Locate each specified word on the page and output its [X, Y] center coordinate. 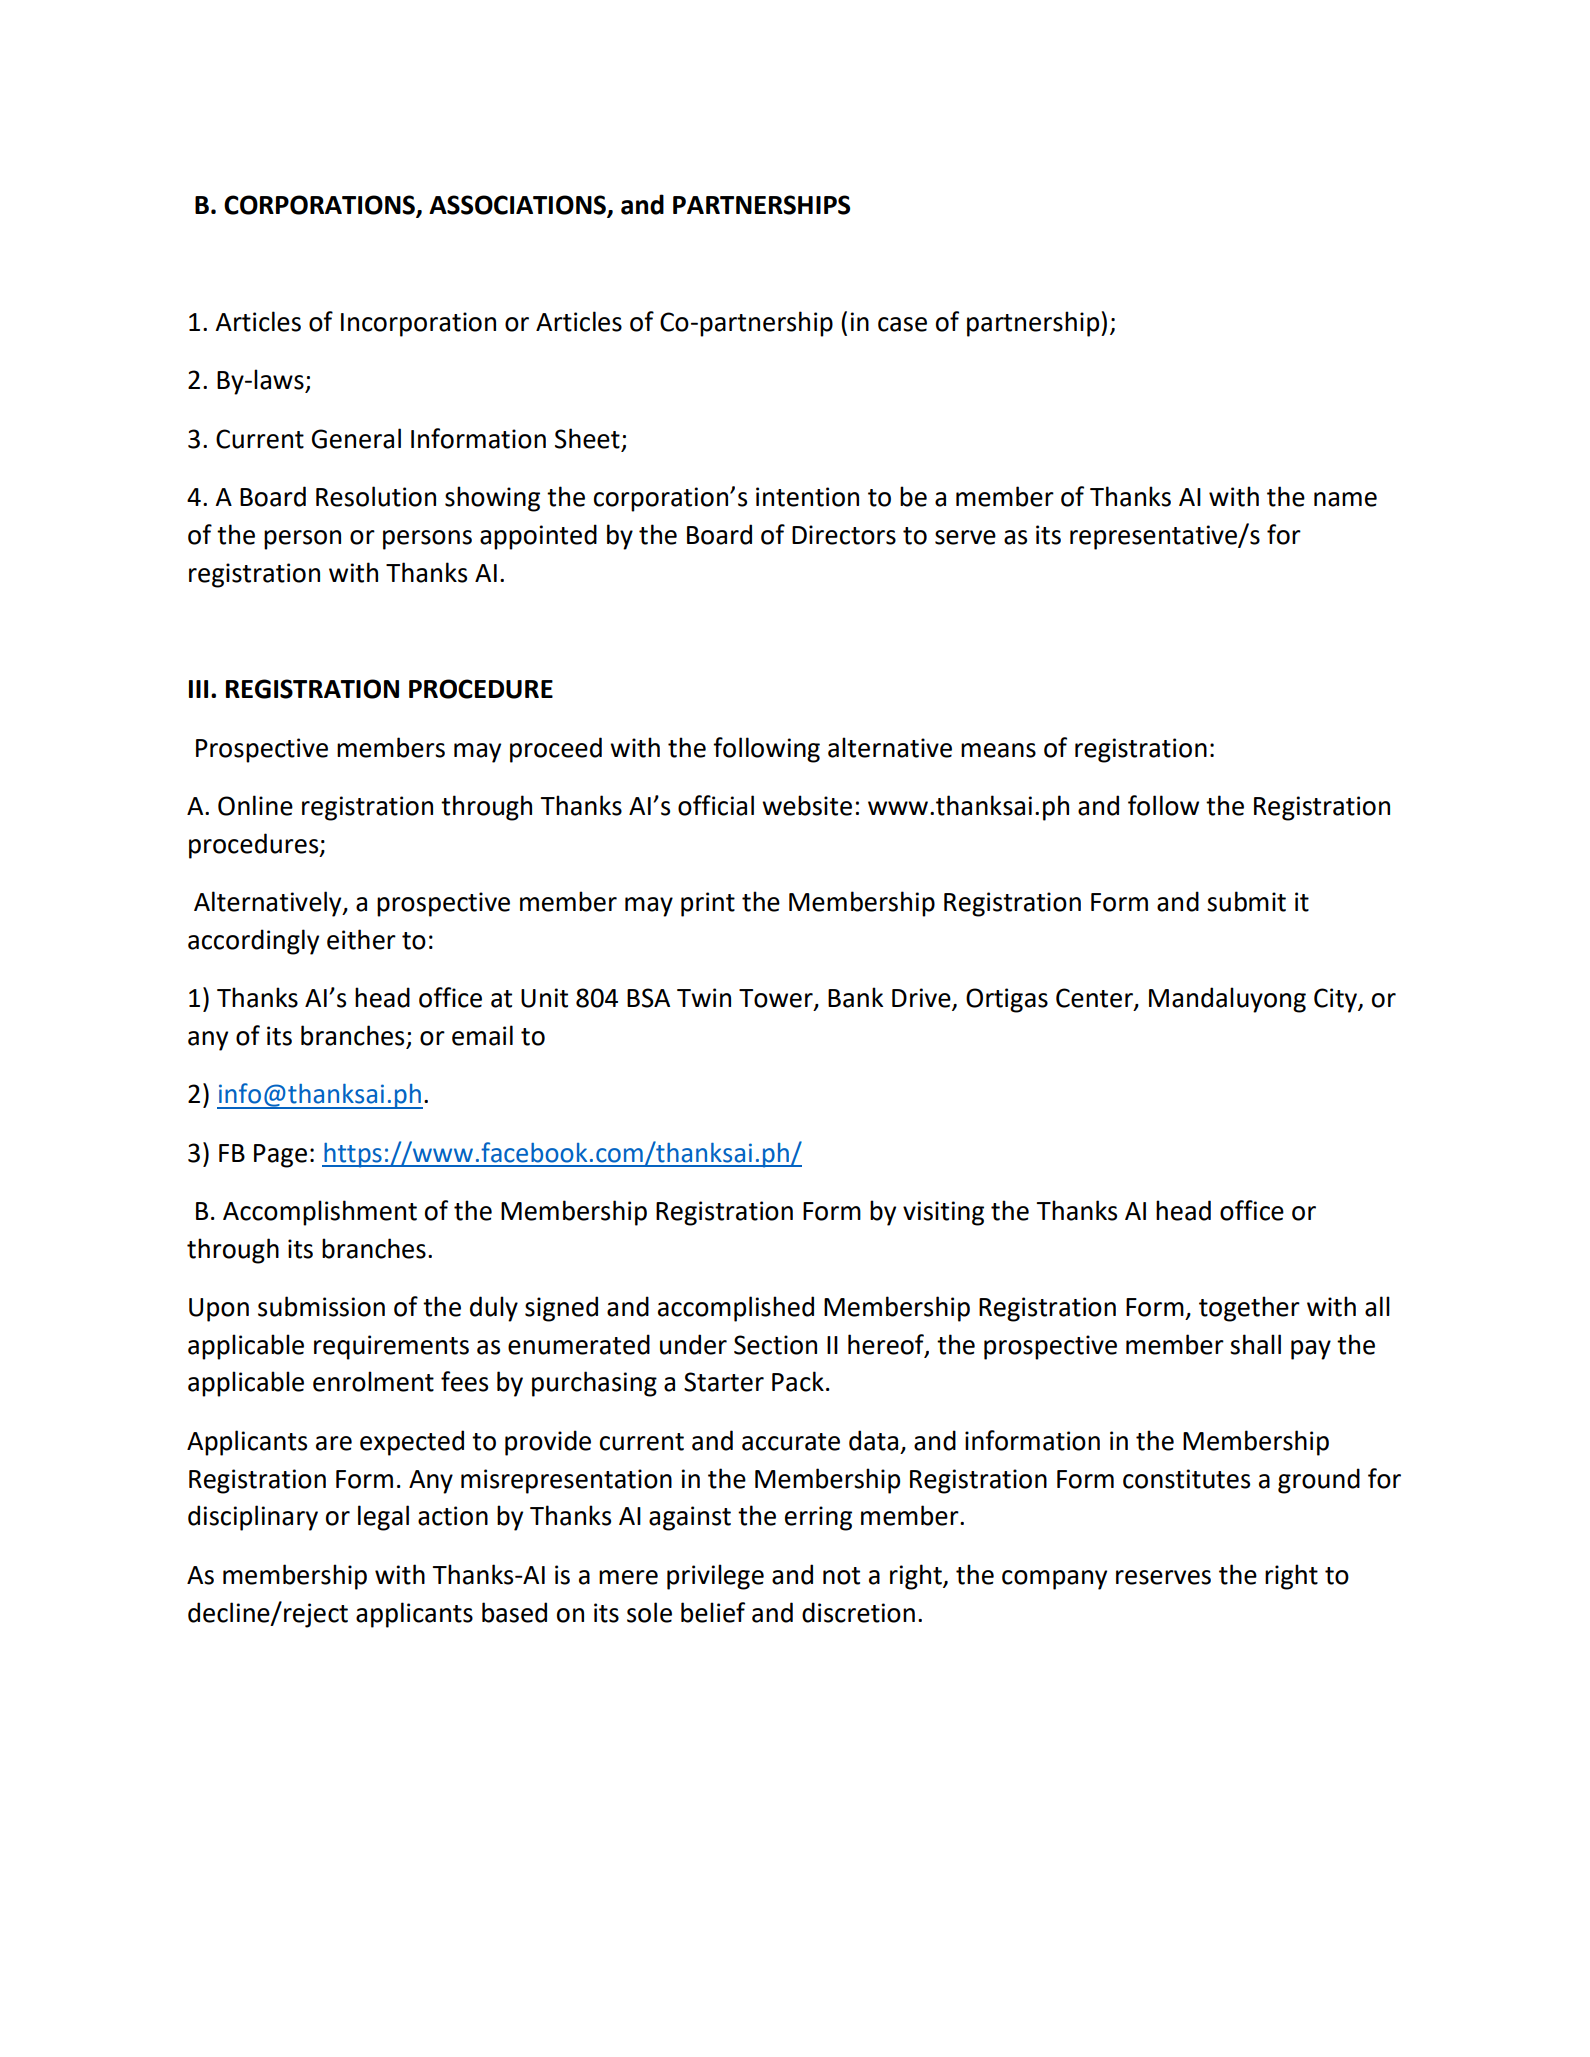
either [361, 939]
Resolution [376, 496]
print [708, 904]
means [998, 750]
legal [383, 1518]
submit [1246, 901]
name [1345, 499]
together [1249, 1309]
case [902, 324]
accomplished [736, 1309]
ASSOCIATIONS [518, 206]
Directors [844, 535]
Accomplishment [320, 1213]
